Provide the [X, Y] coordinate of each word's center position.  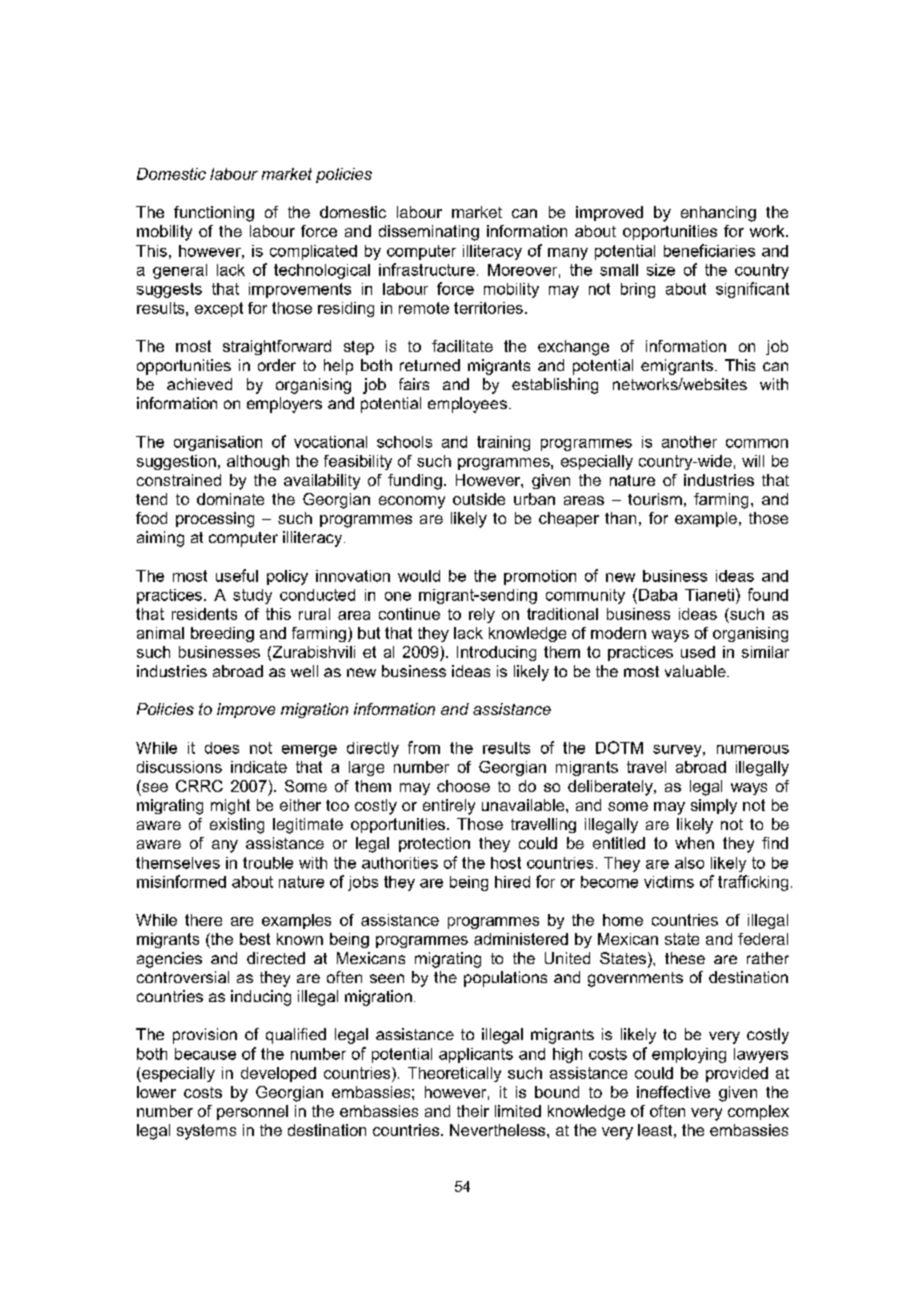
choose [463, 786]
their [473, 1111]
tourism [655, 499]
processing [215, 520]
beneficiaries [709, 250]
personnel [252, 1112]
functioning [214, 214]
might [230, 807]
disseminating [429, 233]
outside [479, 499]
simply [714, 806]
